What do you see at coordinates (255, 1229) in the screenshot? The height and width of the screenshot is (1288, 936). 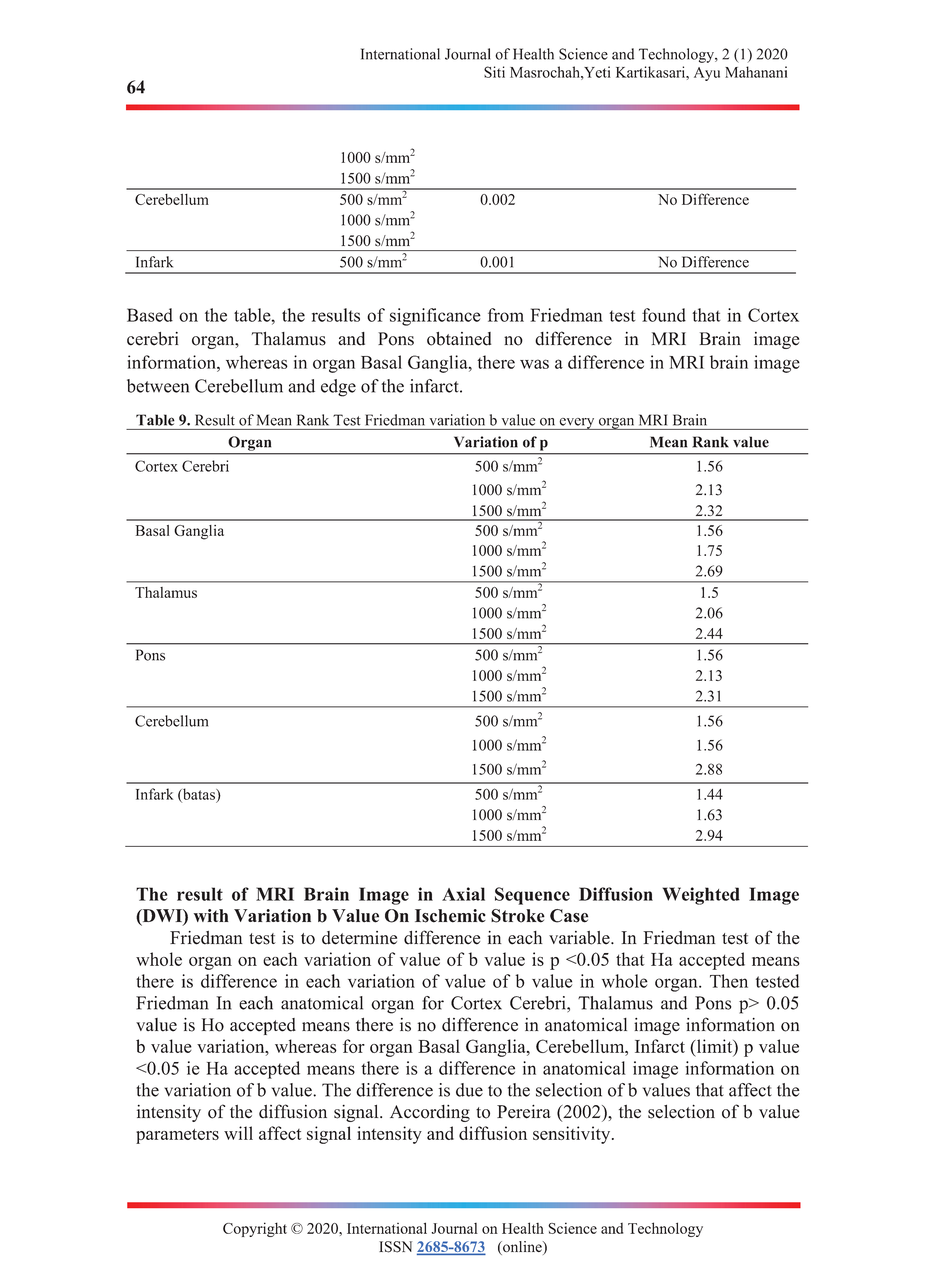 I see `Copyright` at bounding box center [255, 1229].
